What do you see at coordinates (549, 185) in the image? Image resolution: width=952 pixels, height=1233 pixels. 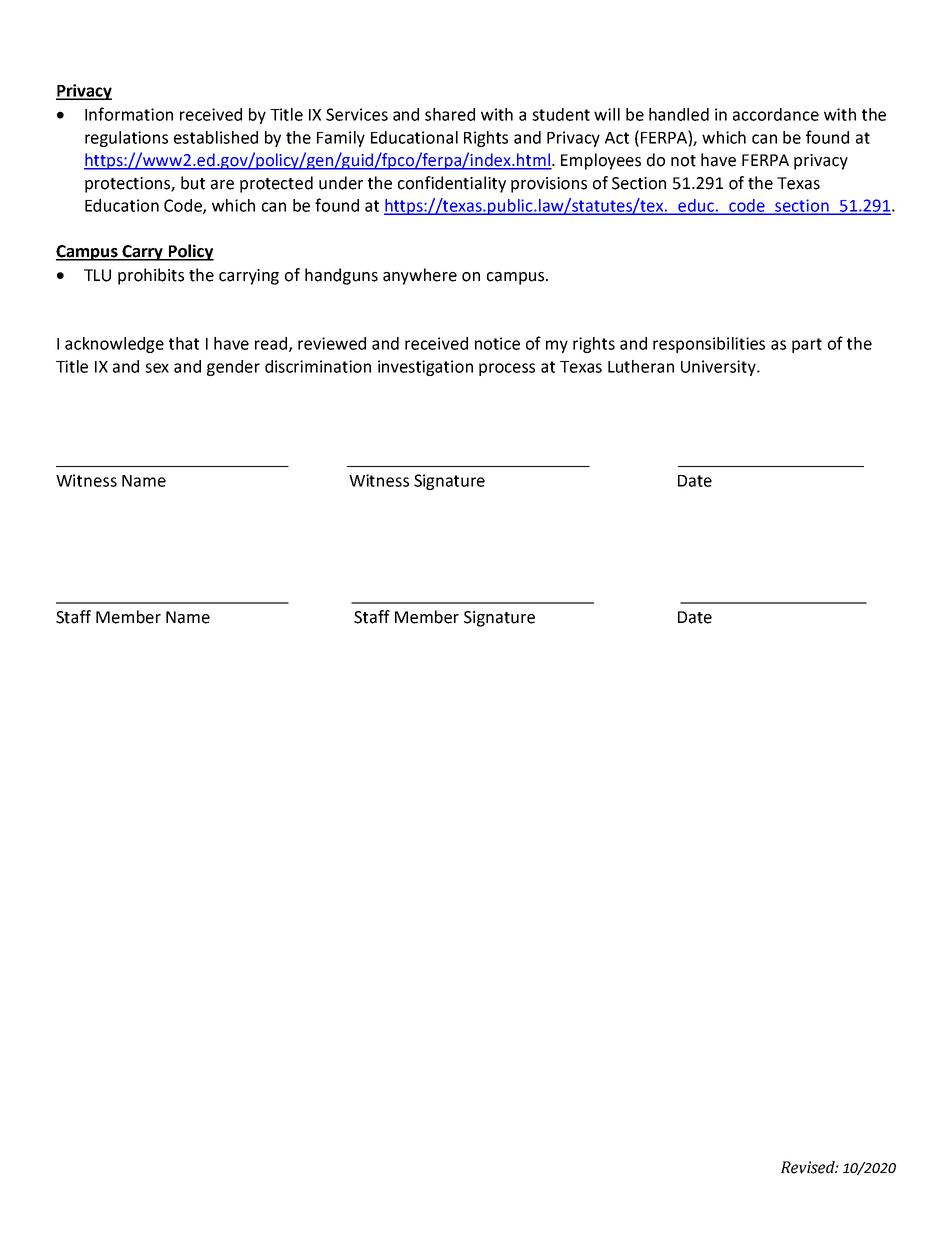 I see `provisions` at bounding box center [549, 185].
